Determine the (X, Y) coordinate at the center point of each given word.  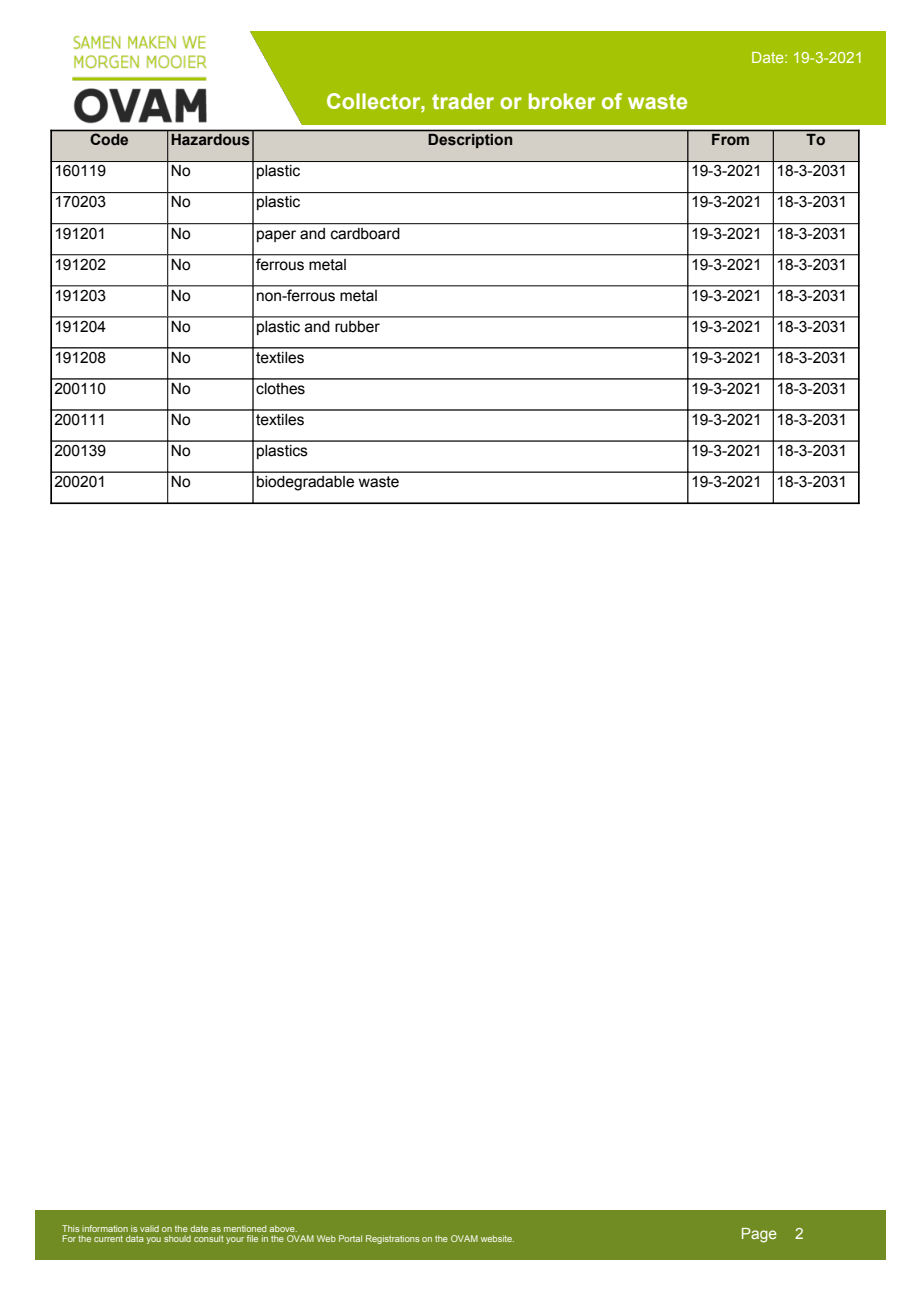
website (497, 1238)
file (252, 1238)
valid (149, 1228)
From (730, 139)
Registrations (393, 1239)
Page (759, 1235)
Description (470, 141)
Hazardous (210, 139)
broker (562, 101)
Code (109, 139)
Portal (350, 1238)
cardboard (365, 233)
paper (276, 236)
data (135, 1238)
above (283, 1228)
